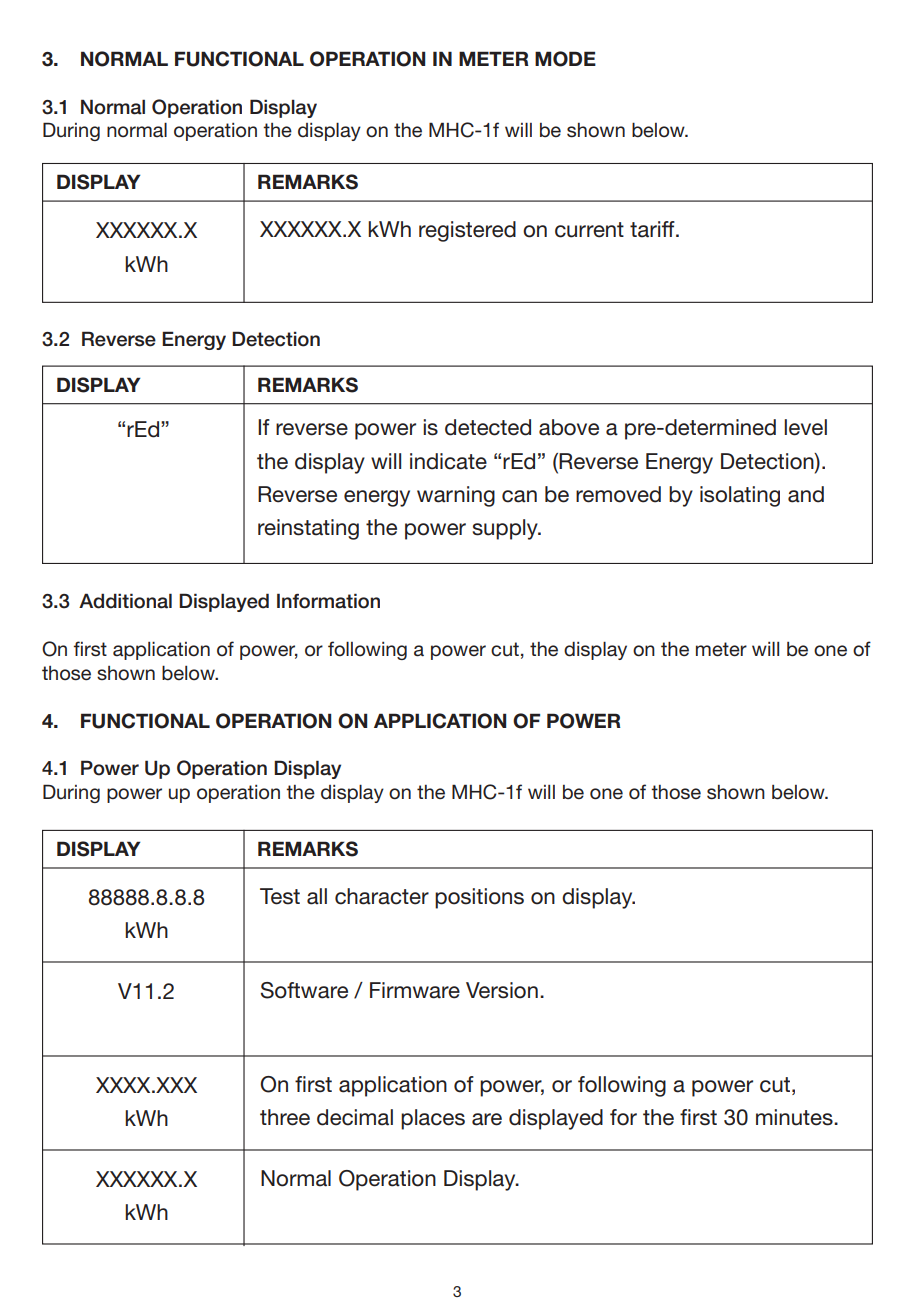  I want to click on Additional, so click(125, 601).
